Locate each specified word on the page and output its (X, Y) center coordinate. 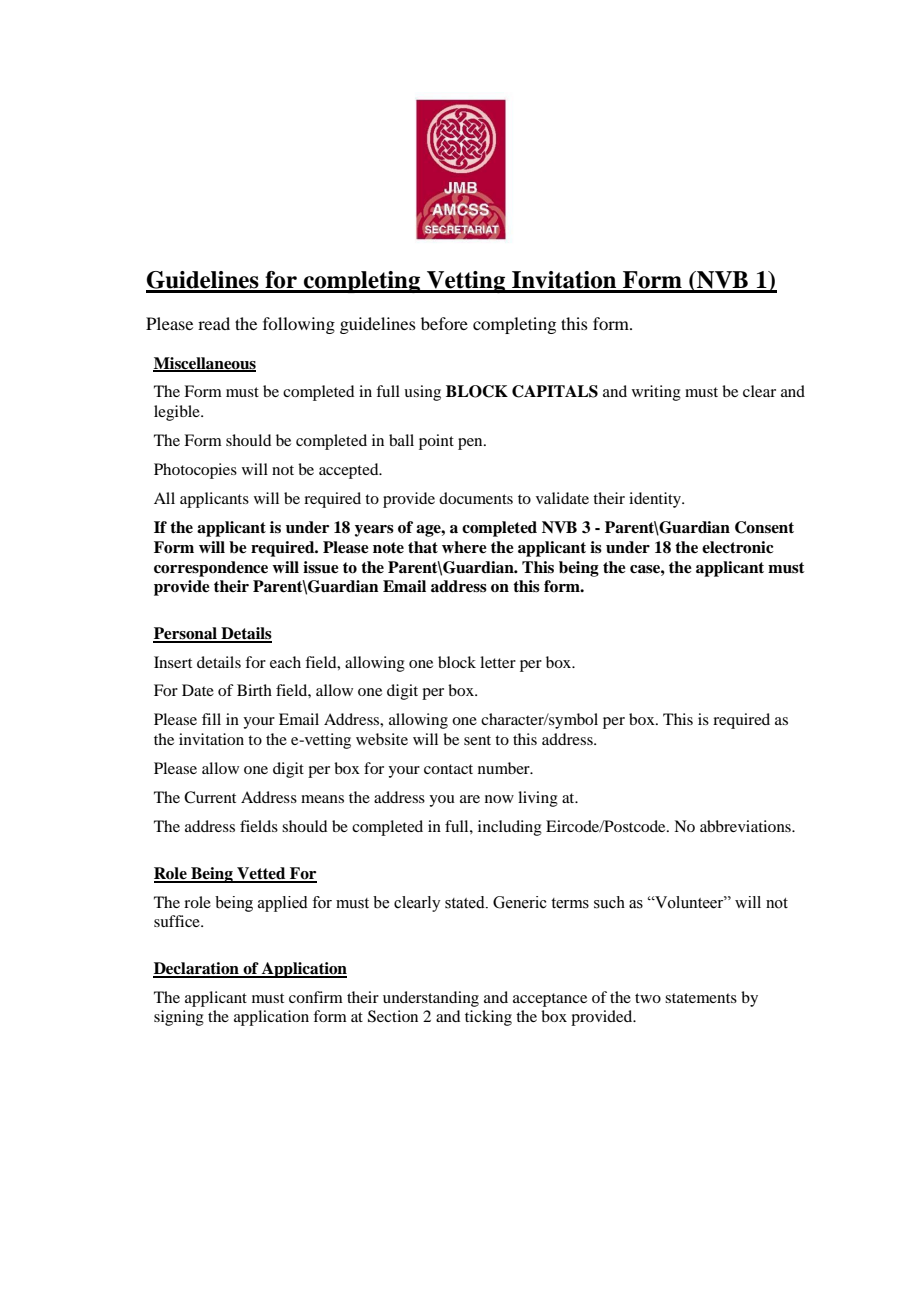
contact (448, 769)
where (464, 547)
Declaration (197, 969)
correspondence (211, 569)
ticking (488, 1018)
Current (210, 797)
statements (701, 998)
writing (656, 393)
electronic (738, 547)
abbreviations (746, 826)
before (444, 323)
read (214, 323)
